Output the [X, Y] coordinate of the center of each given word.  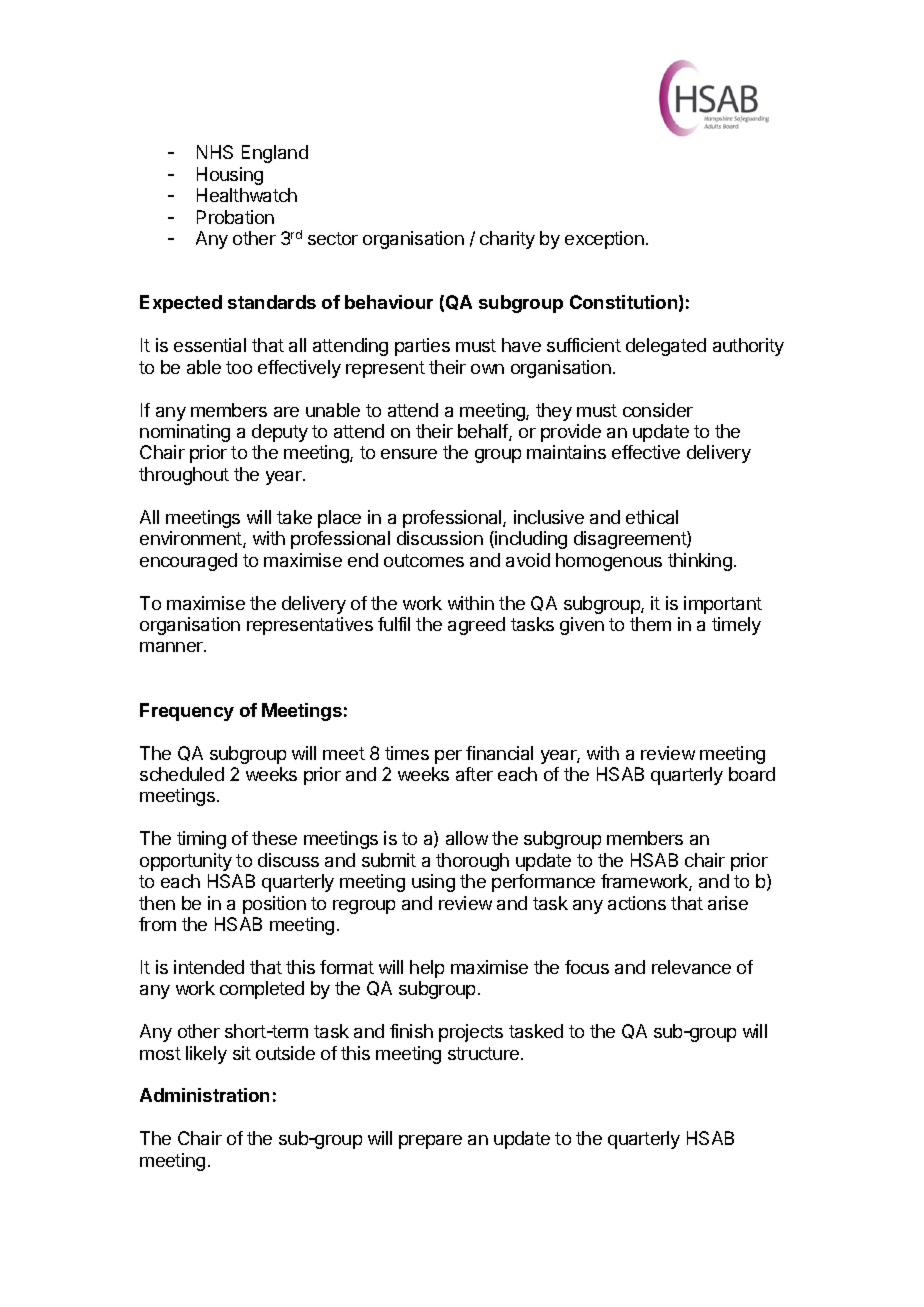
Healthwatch [247, 195]
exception [604, 240]
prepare [430, 1142]
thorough [472, 862]
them [650, 624]
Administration [204, 1095]
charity [507, 240]
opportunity [186, 862]
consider [658, 410]
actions [637, 903]
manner [172, 647]
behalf [484, 432]
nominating [185, 433]
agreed [476, 626]
